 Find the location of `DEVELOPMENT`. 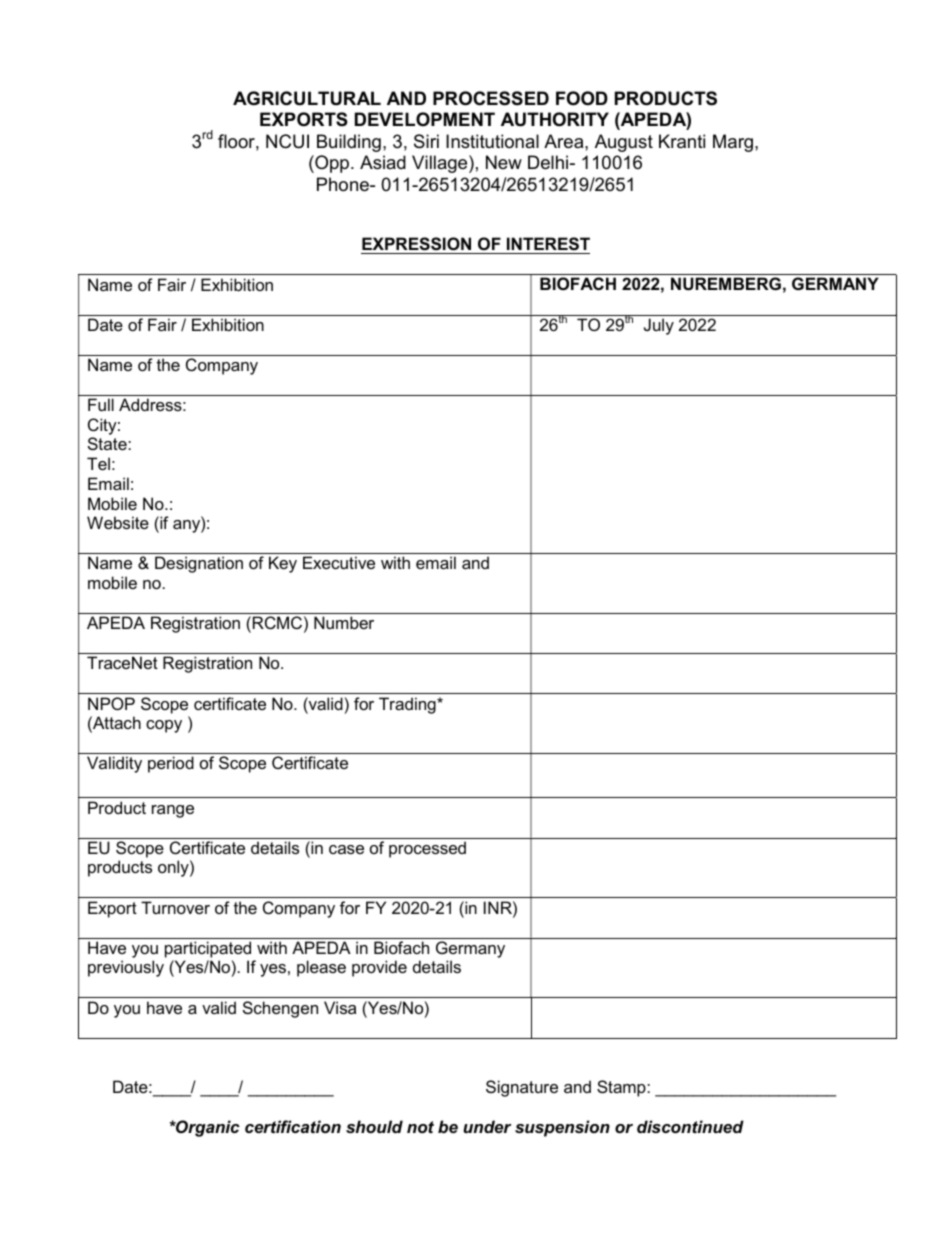

DEVELOPMENT is located at coordinates (425, 119).
